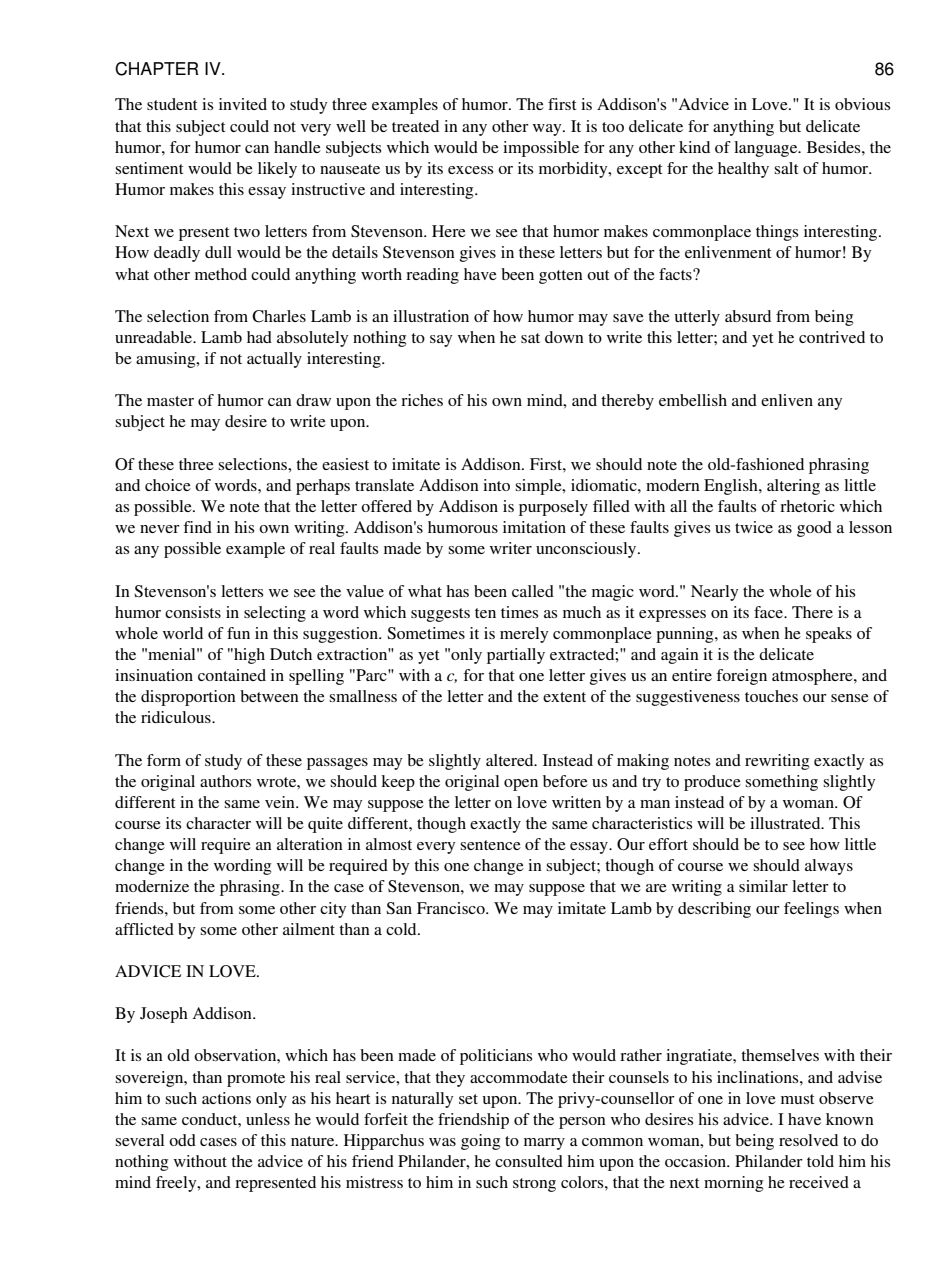 The width and height of the image is (952, 1268). What do you see at coordinates (243, 104) in the image?
I see `invited` at bounding box center [243, 104].
